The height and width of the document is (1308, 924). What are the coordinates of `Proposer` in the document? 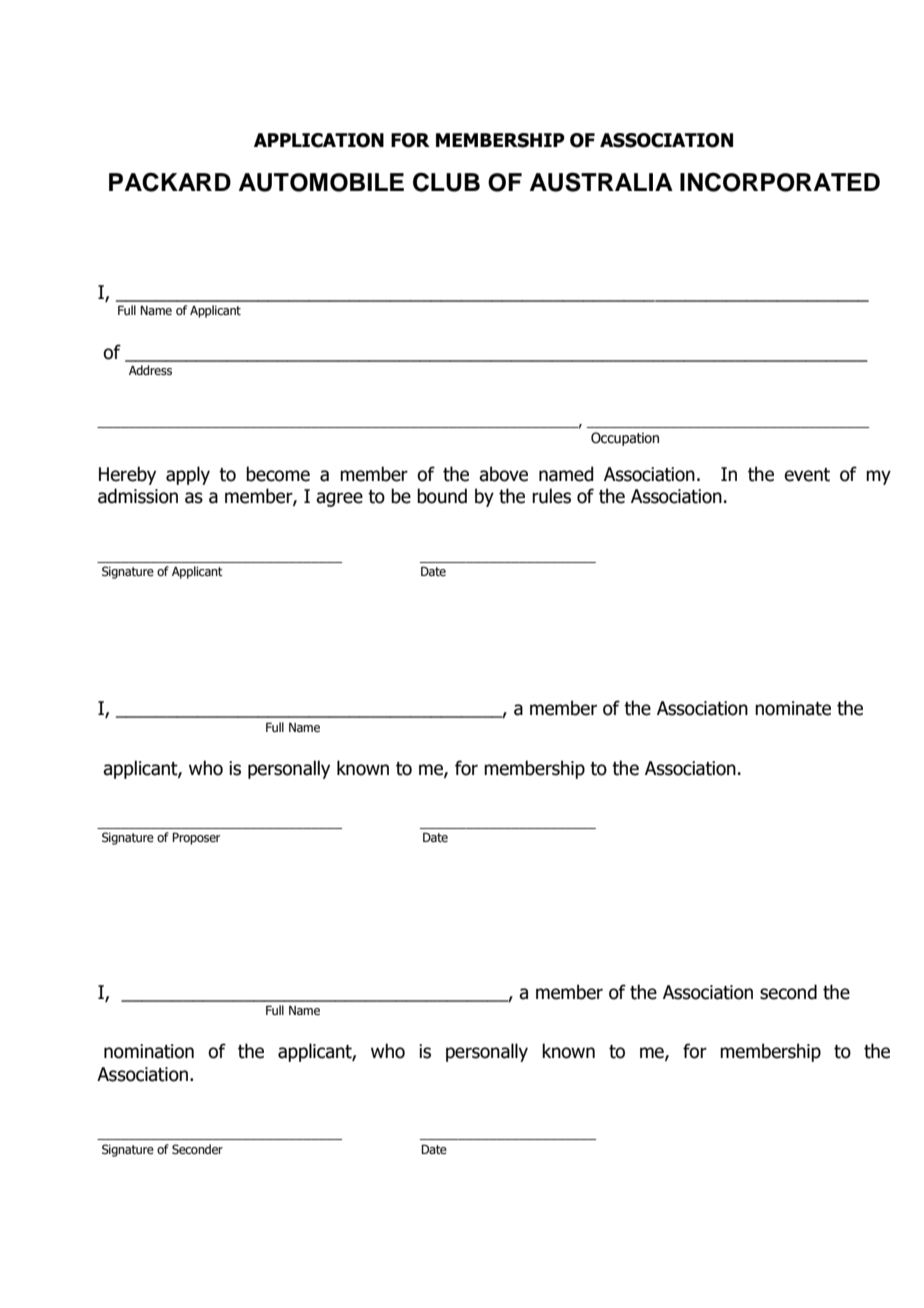 It's located at (196, 838).
